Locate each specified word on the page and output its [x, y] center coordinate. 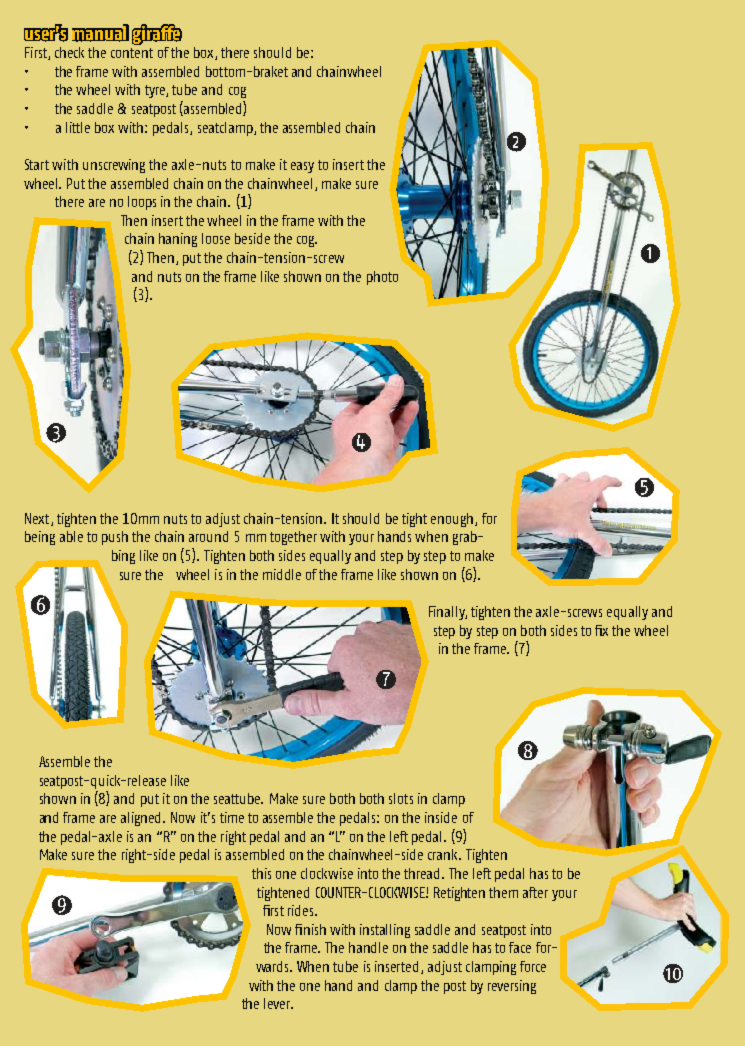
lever [278, 1003]
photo [382, 278]
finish [310, 929]
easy [302, 167]
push [115, 538]
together [293, 538]
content [132, 53]
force [533, 966]
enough [453, 520]
